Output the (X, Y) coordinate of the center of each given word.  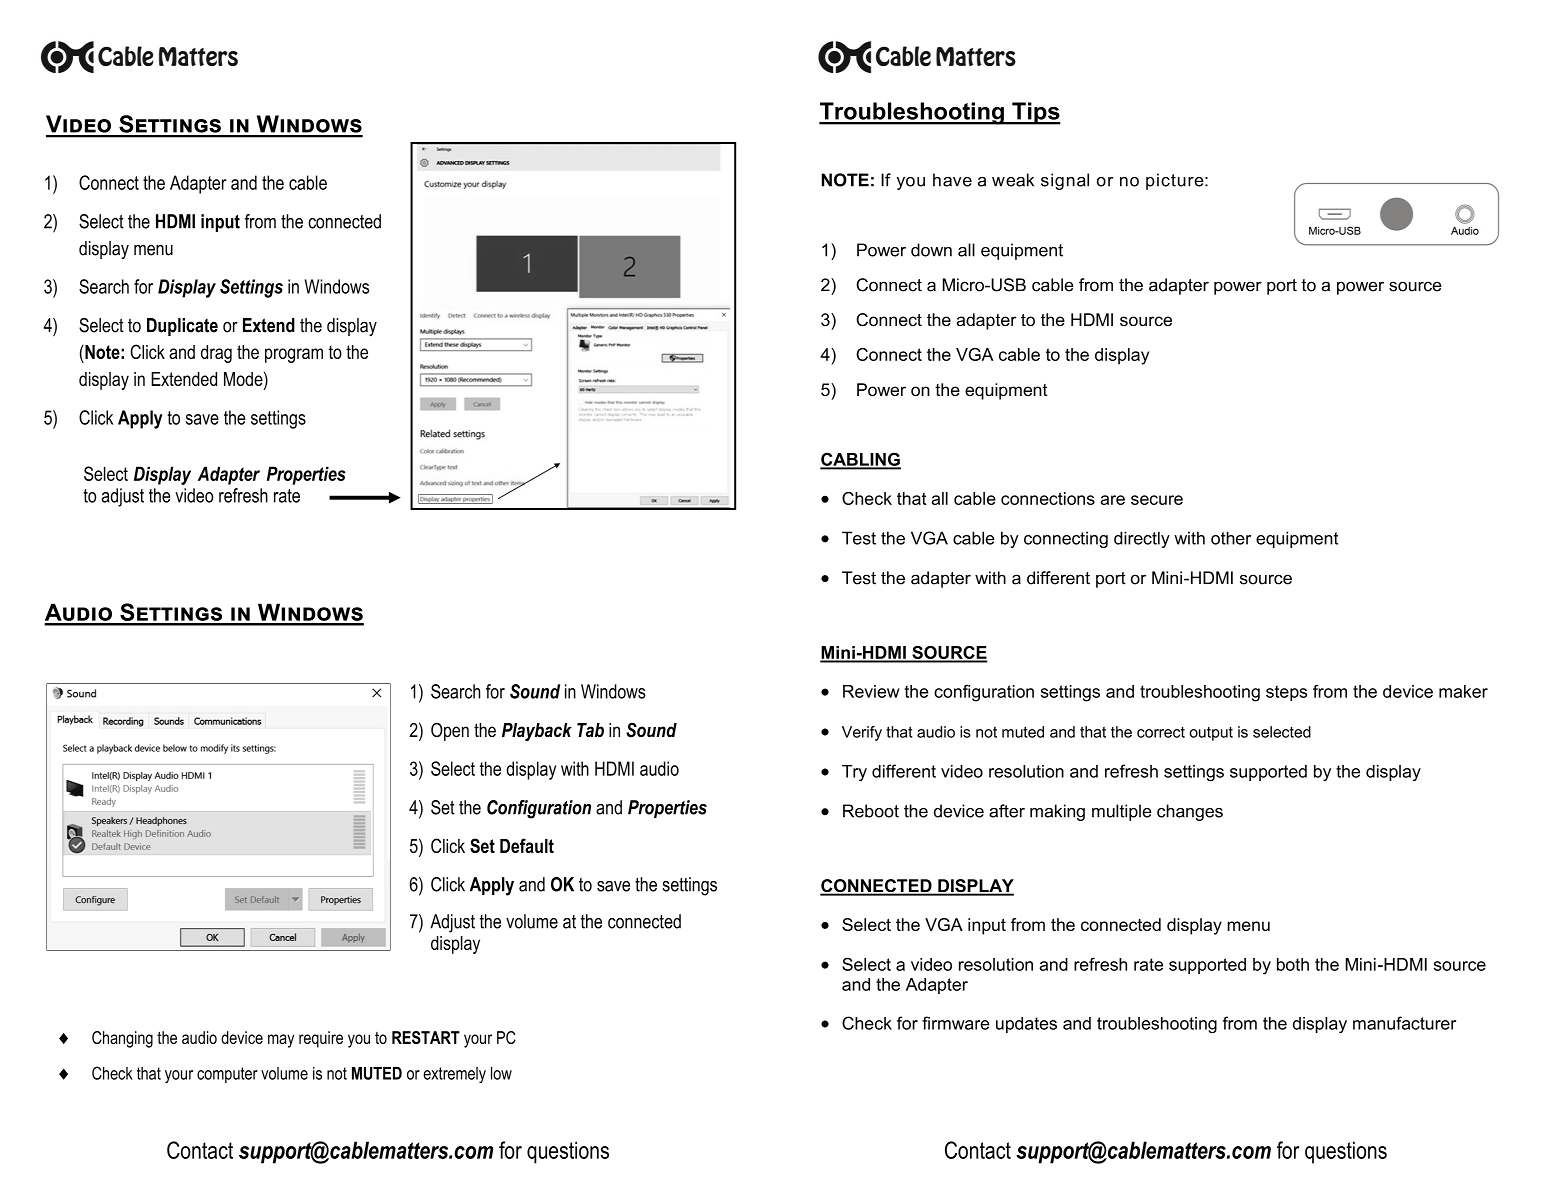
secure (1157, 500)
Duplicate (182, 327)
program (294, 355)
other (1231, 538)
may (281, 1041)
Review (871, 691)
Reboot (871, 811)
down (931, 250)
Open (450, 731)
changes (1190, 812)
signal (1065, 181)
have (952, 180)
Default (527, 845)
